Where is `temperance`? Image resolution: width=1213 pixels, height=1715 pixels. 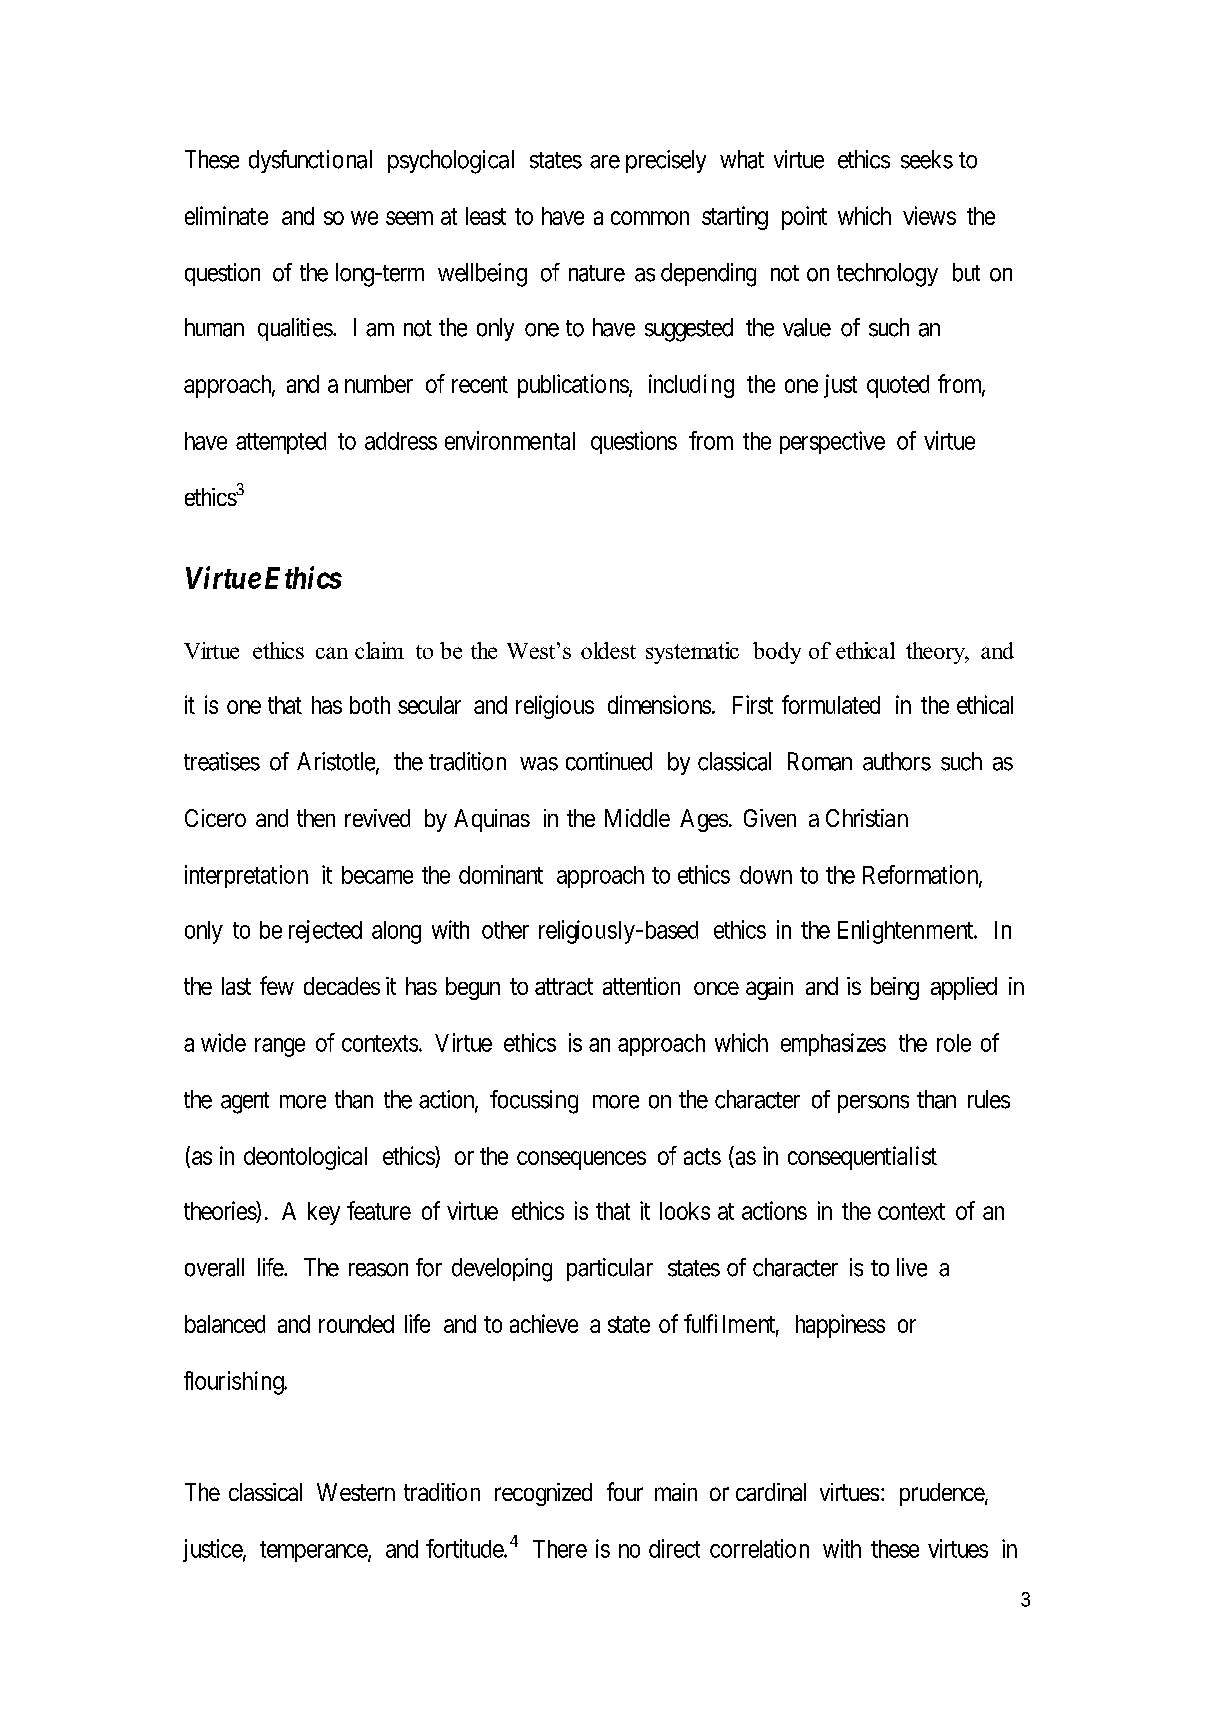
temperance is located at coordinates (314, 1551).
